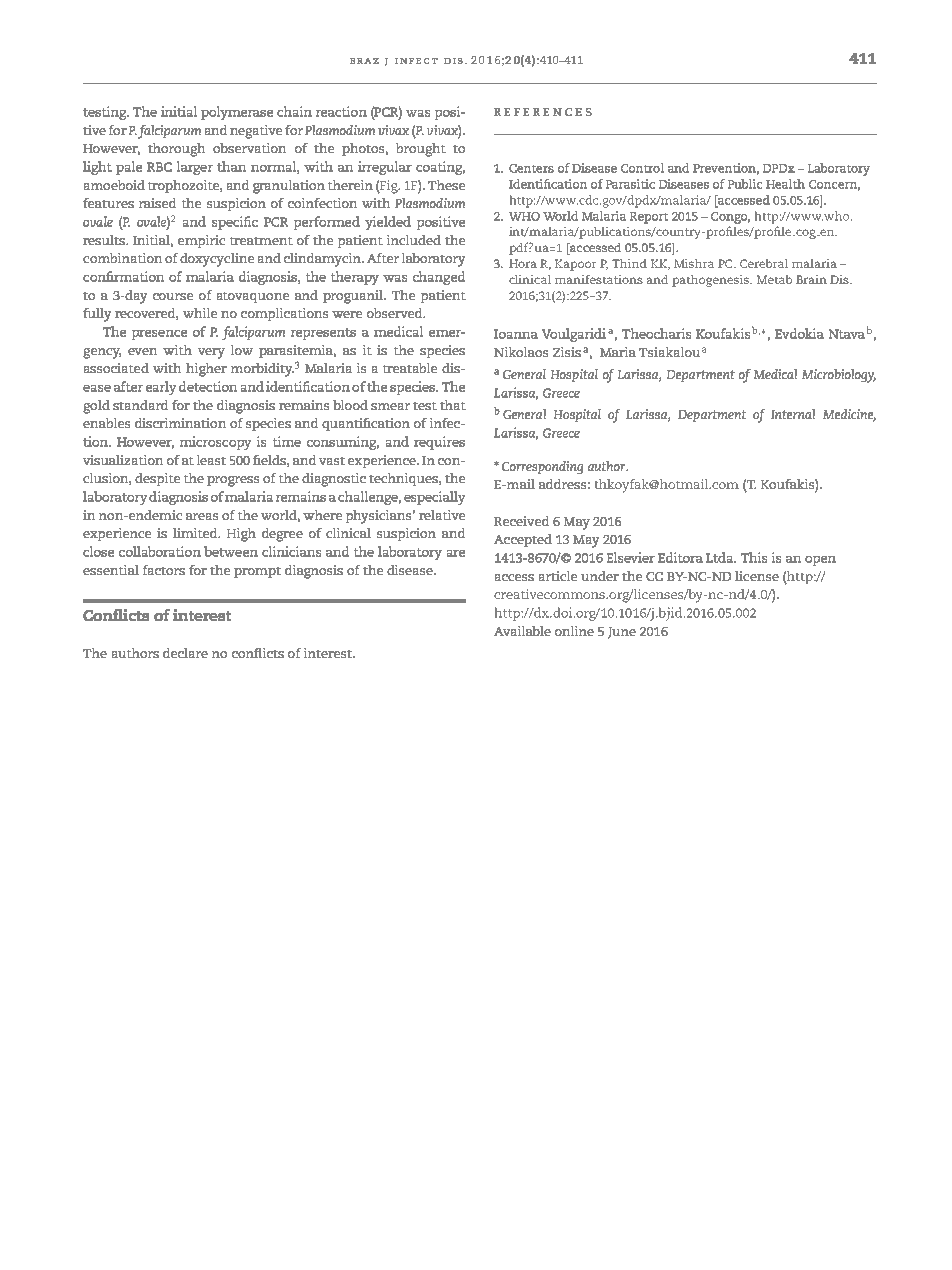  Describe the element at coordinates (439, 278) in the screenshot. I see `changed` at that location.
